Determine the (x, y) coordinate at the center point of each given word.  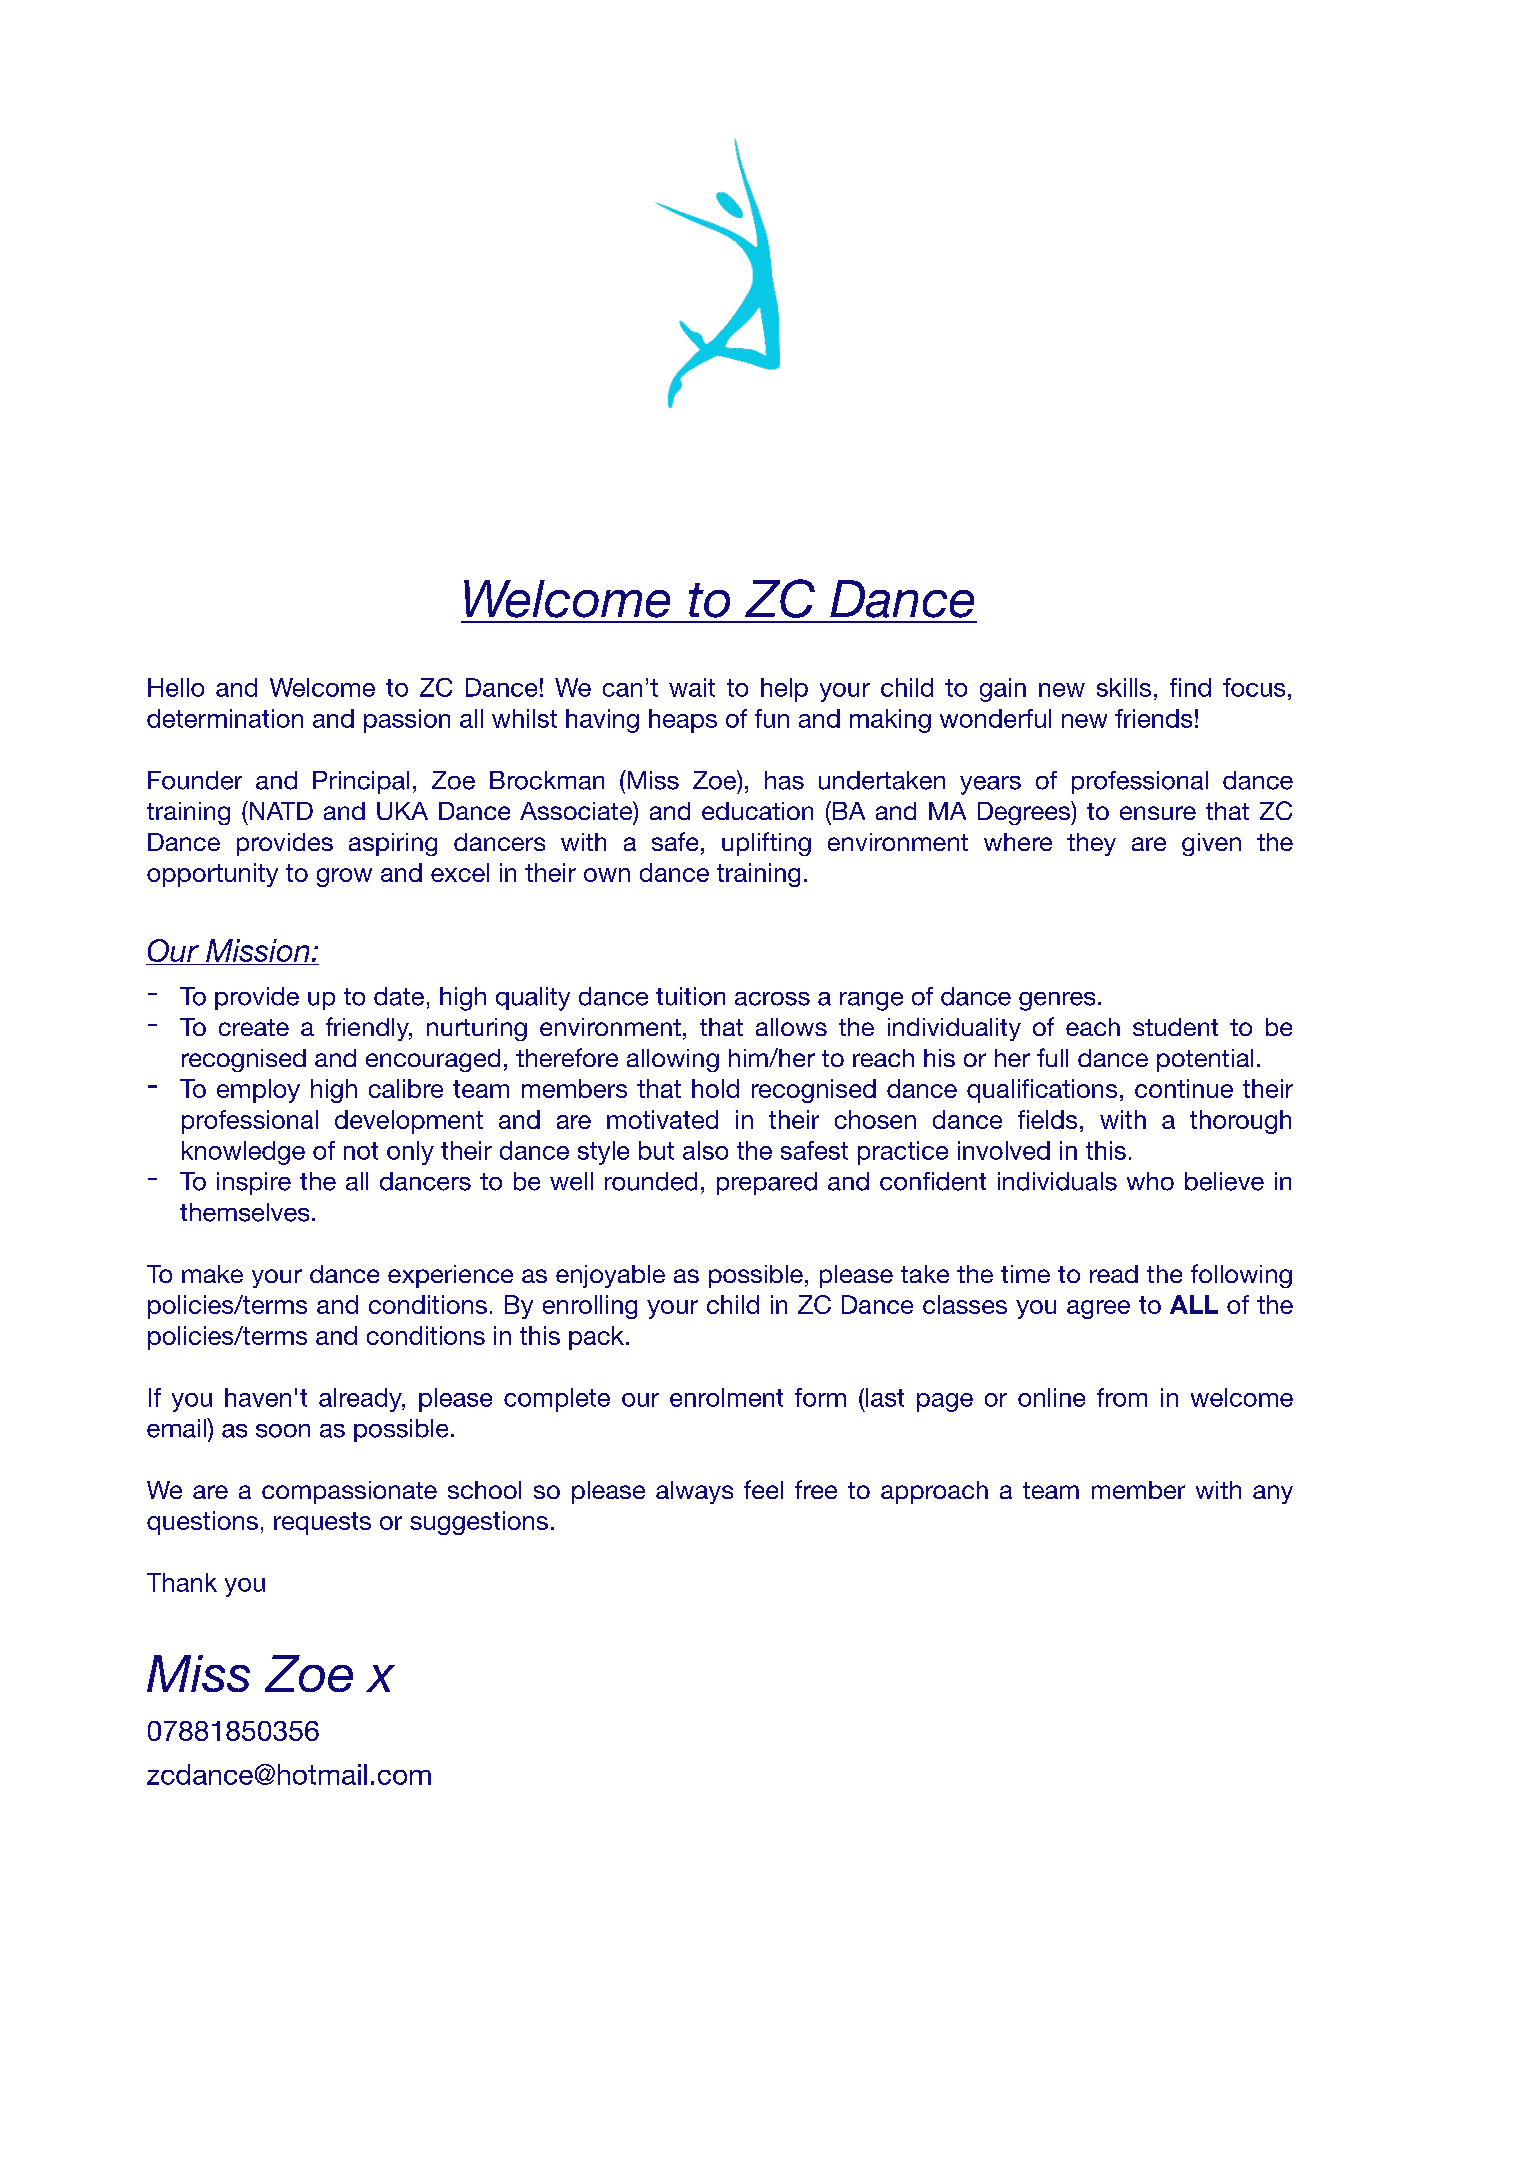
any (1273, 1494)
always (694, 1492)
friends (1153, 718)
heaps (683, 721)
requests (322, 1523)
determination (225, 718)
